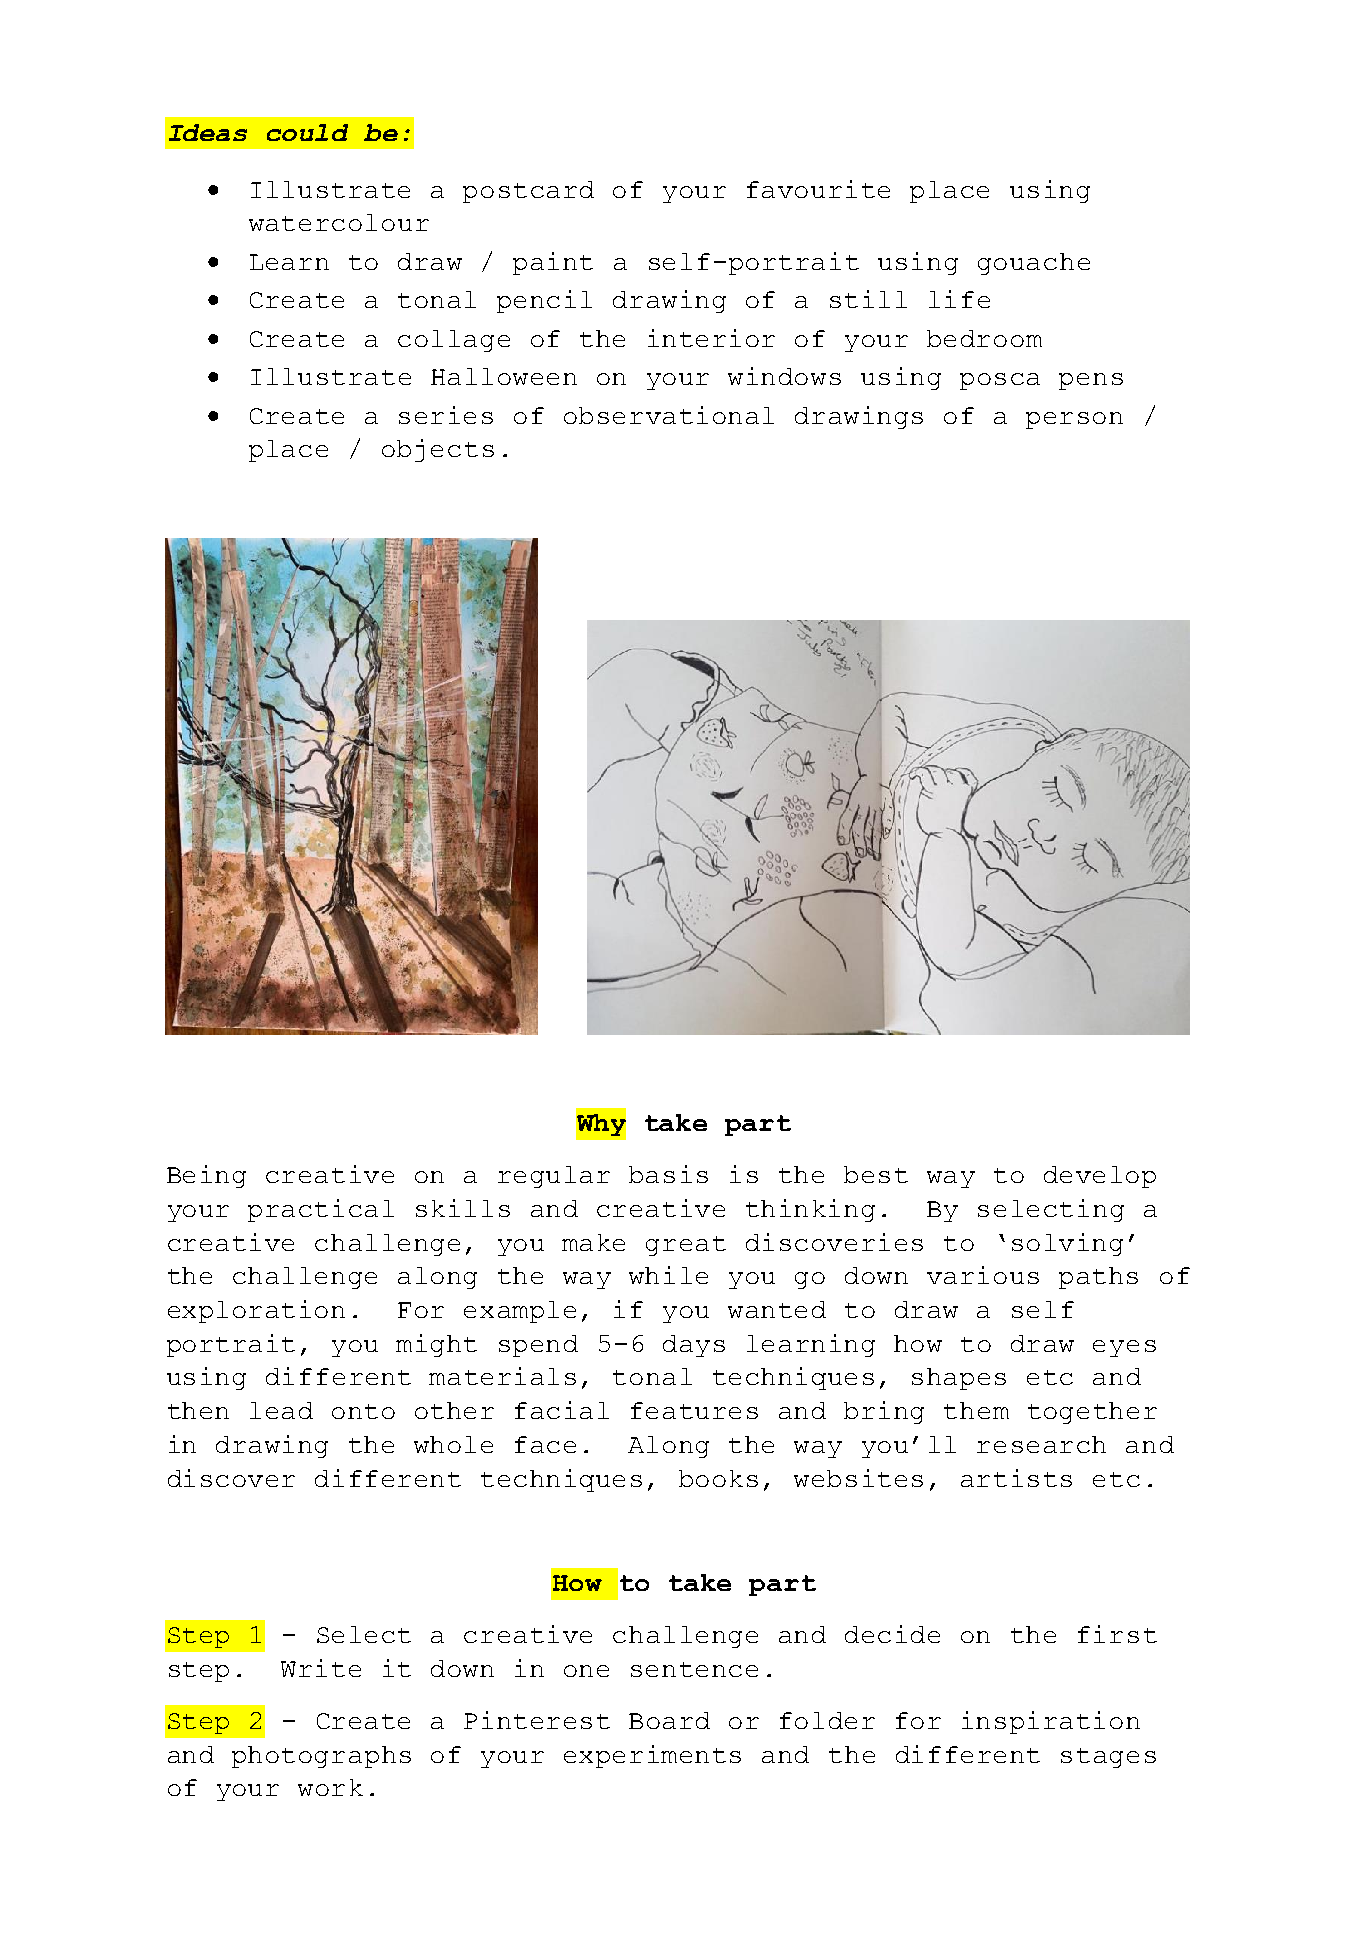  Describe the element at coordinates (321, 1757) in the image. I see `photographs` at that location.
